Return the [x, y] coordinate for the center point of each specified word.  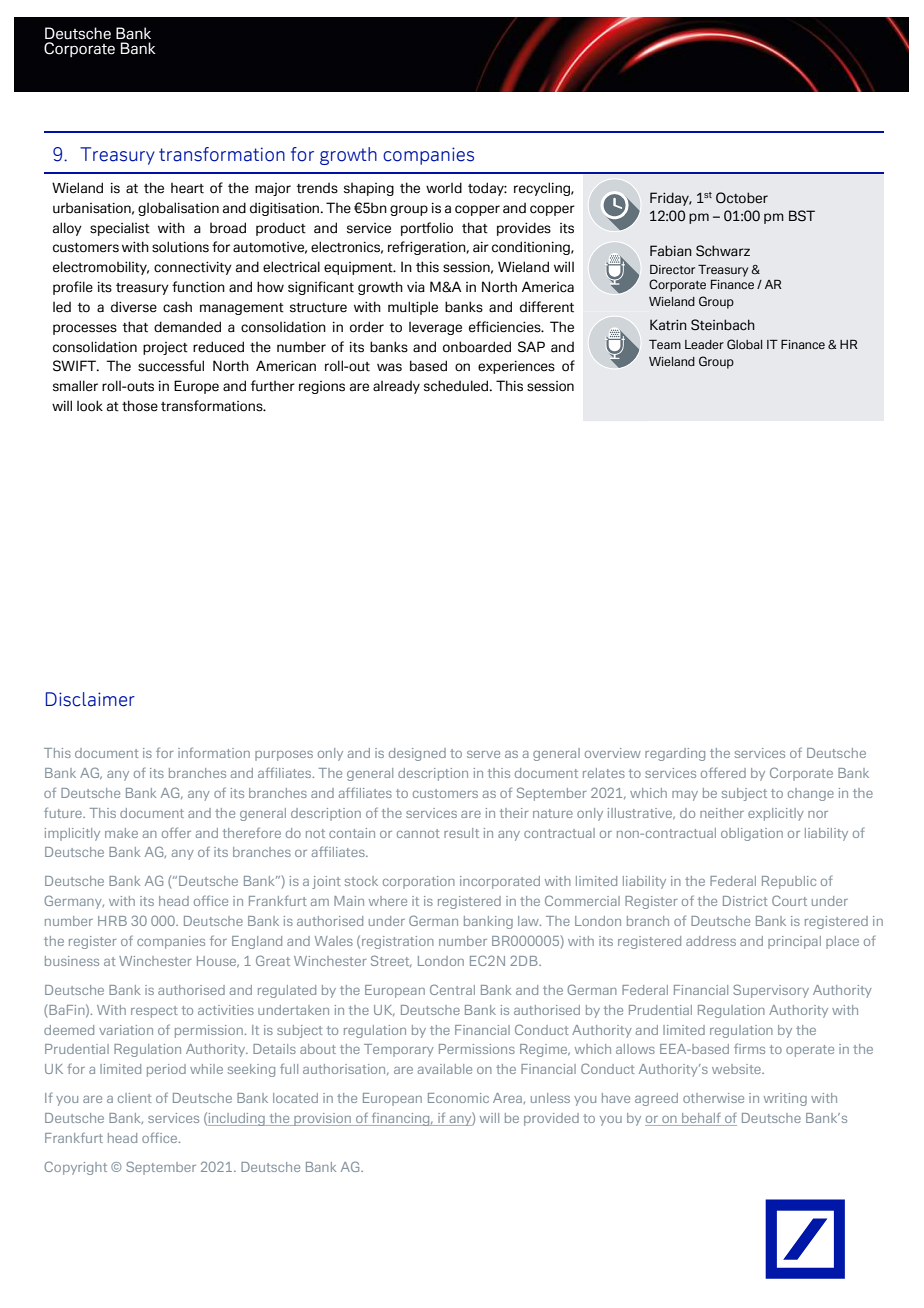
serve [483, 754]
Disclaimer [90, 699]
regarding [675, 754]
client [134, 1098]
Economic [458, 1098]
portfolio [427, 229]
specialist [120, 229]
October [742, 198]
